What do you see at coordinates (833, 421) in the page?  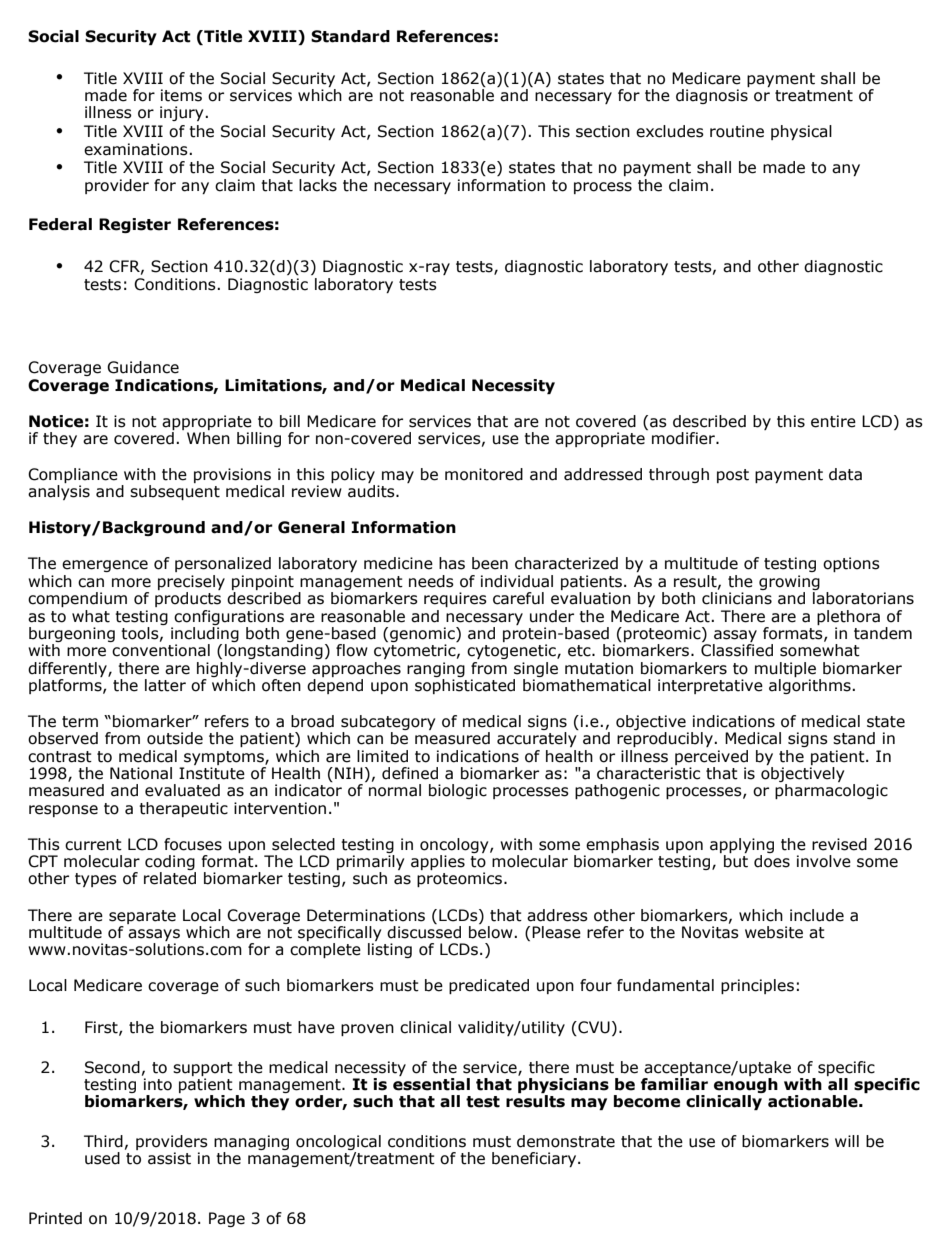 I see `entire` at bounding box center [833, 421].
